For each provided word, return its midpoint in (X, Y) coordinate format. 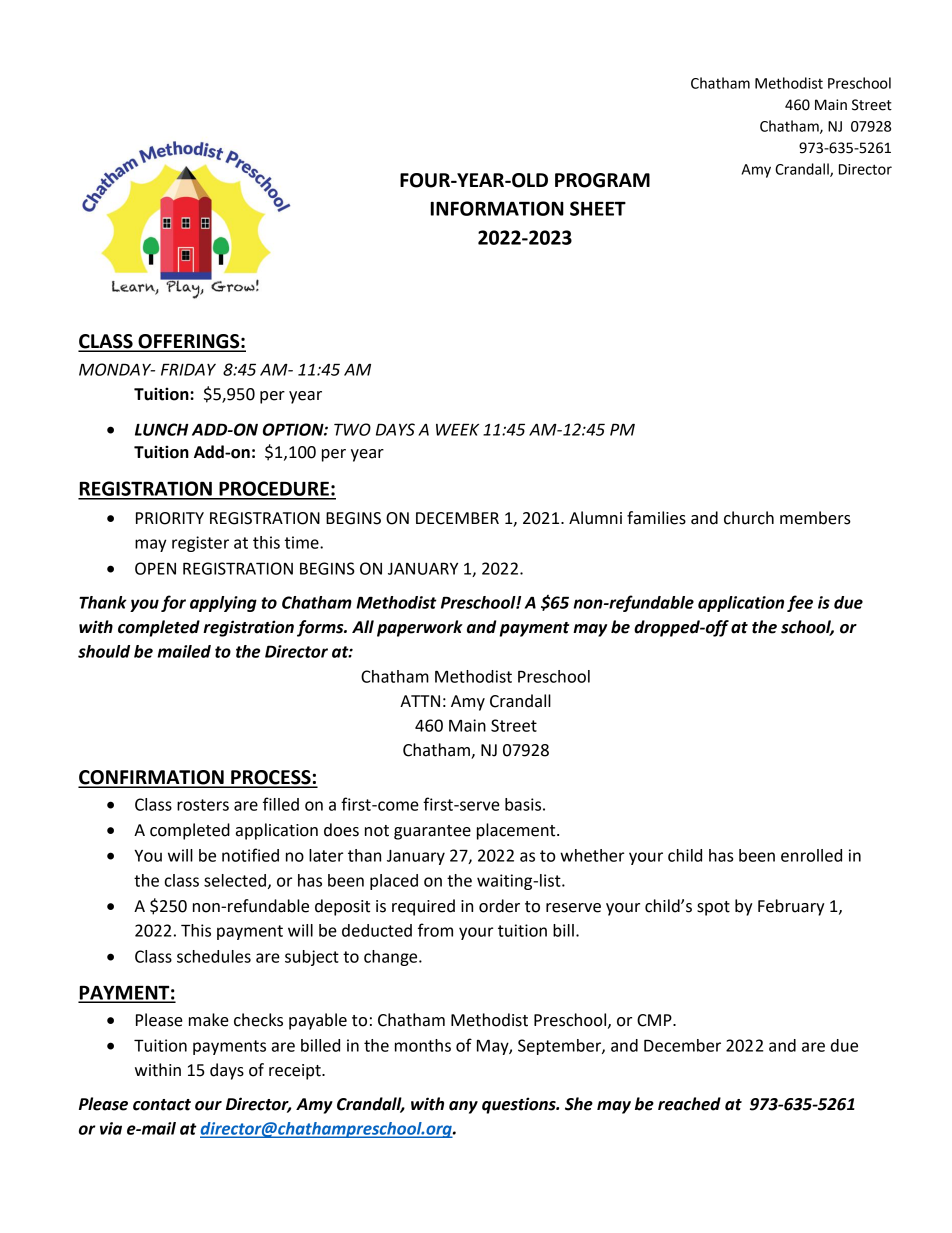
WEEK (457, 429)
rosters (203, 805)
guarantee (432, 832)
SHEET (598, 208)
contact (162, 1105)
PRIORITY (170, 518)
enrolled (811, 855)
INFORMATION (497, 208)
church (749, 518)
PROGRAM (602, 180)
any (463, 1107)
